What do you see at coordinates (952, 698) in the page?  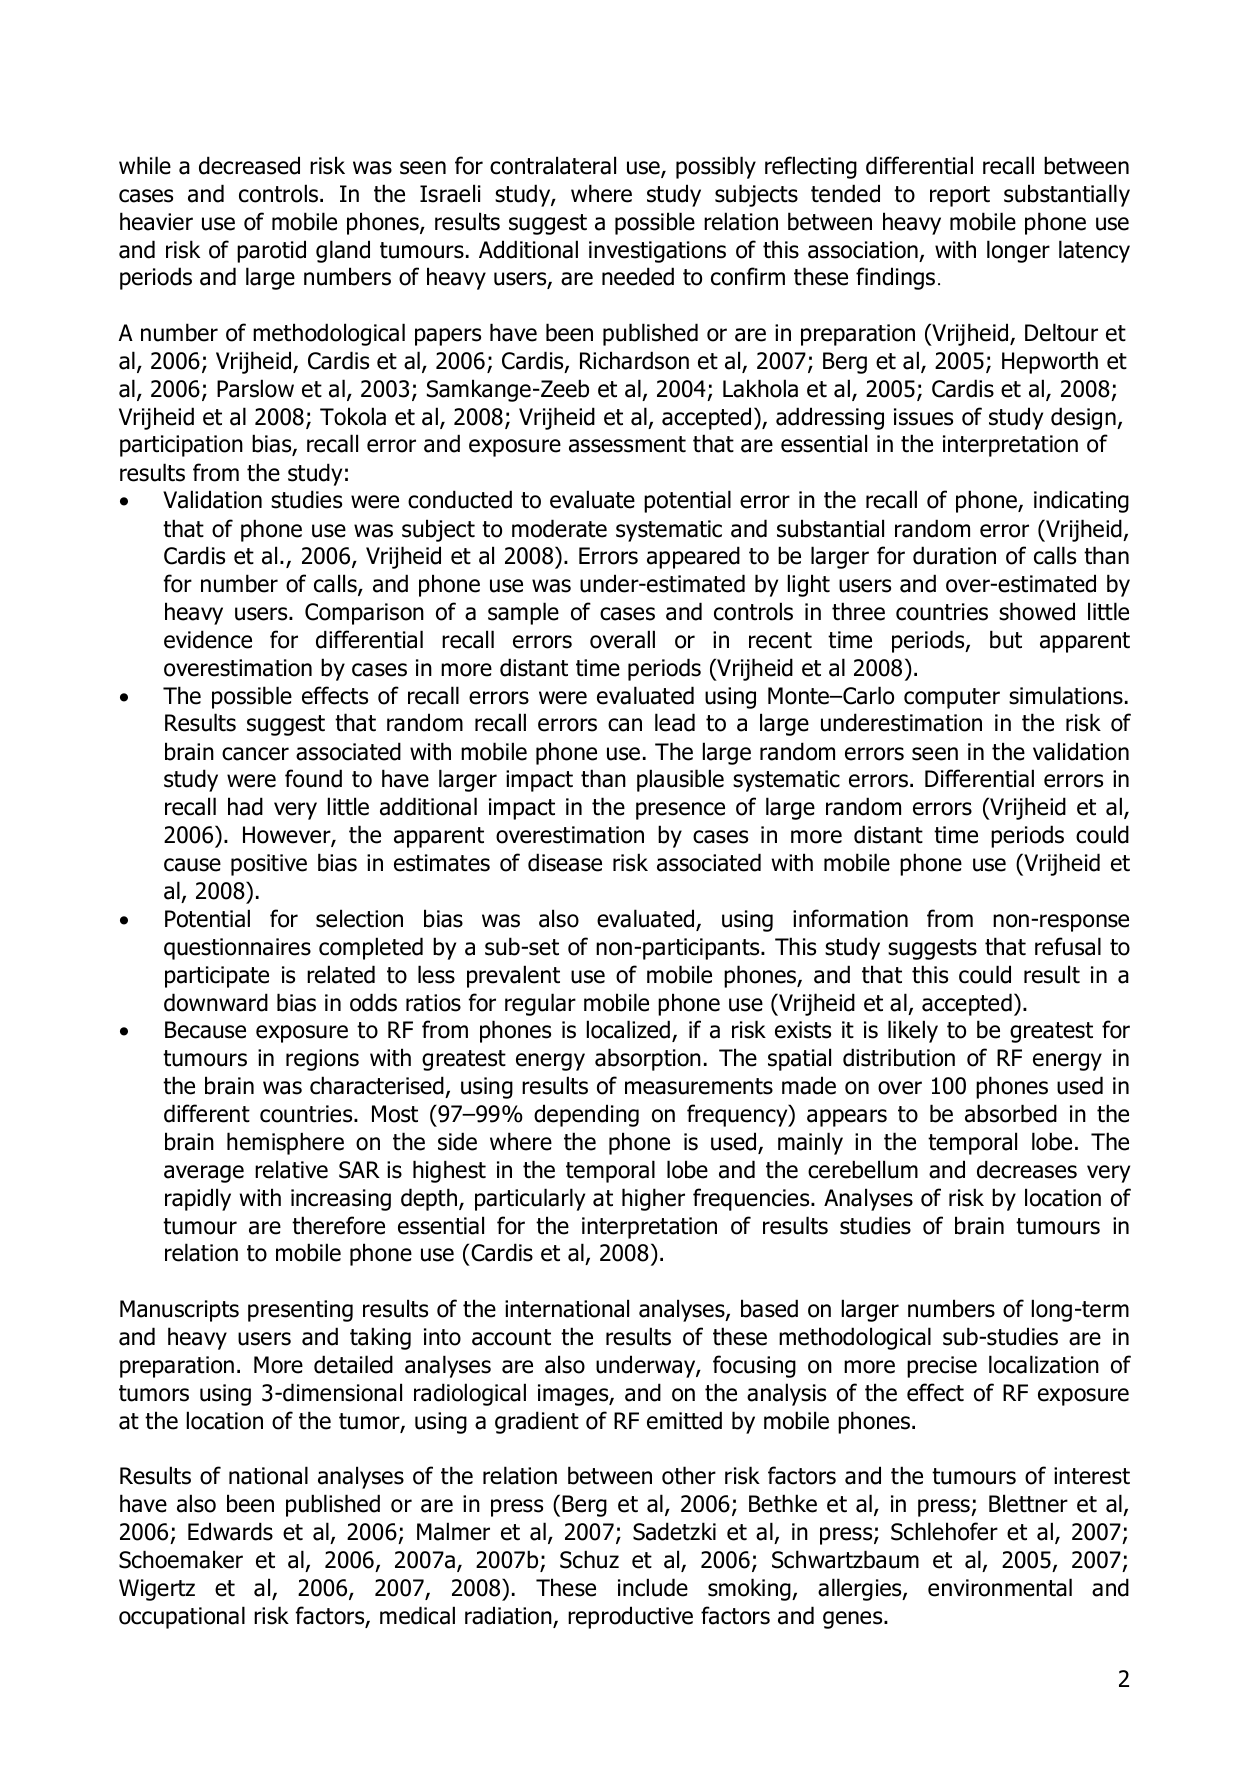 I see `computer` at bounding box center [952, 698].
